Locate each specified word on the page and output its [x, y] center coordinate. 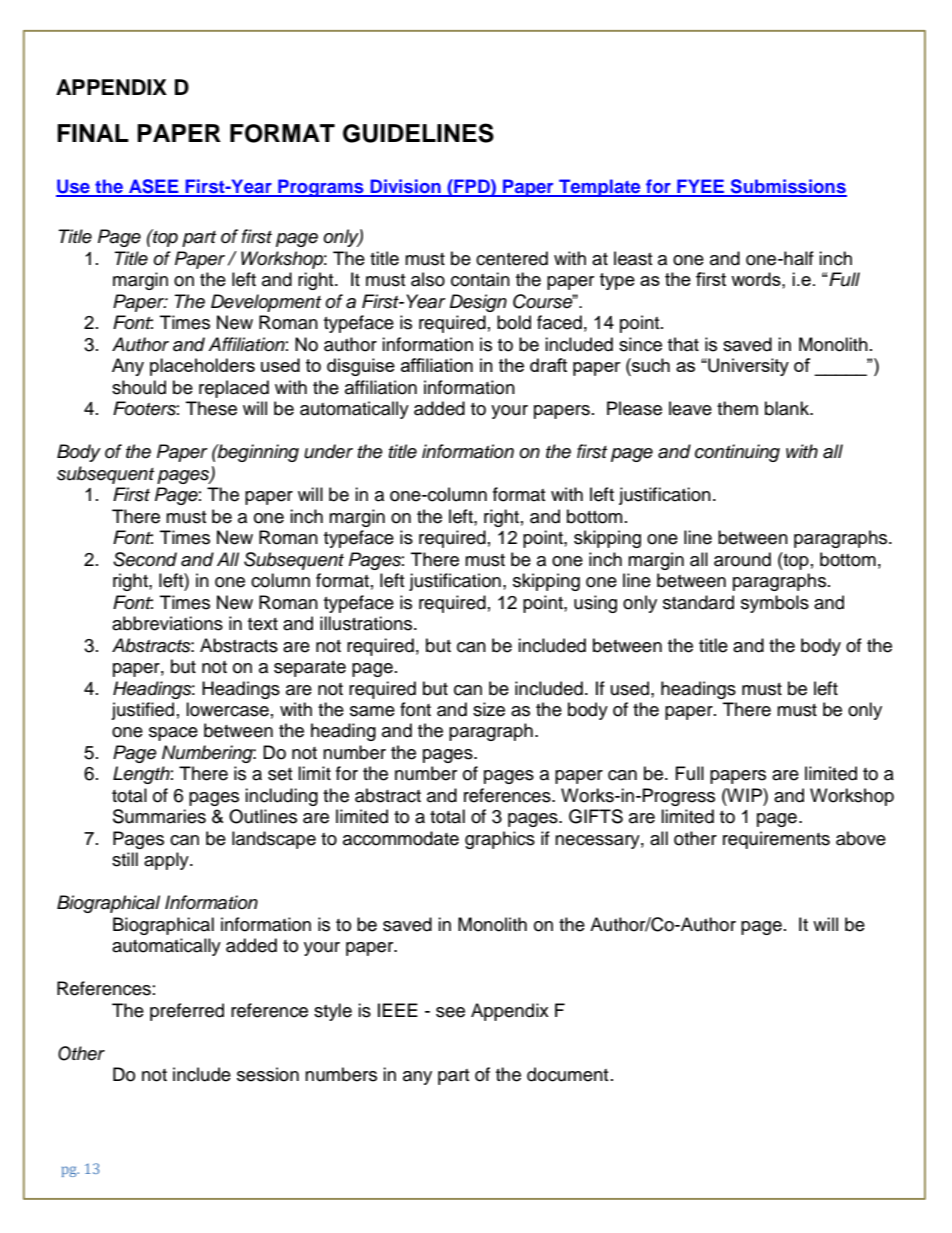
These [211, 408]
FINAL [93, 133]
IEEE [398, 1010]
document [567, 1074]
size [489, 709]
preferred [187, 1012]
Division [405, 187]
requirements [776, 840]
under [328, 451]
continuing [737, 453]
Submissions [787, 187]
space [173, 734]
